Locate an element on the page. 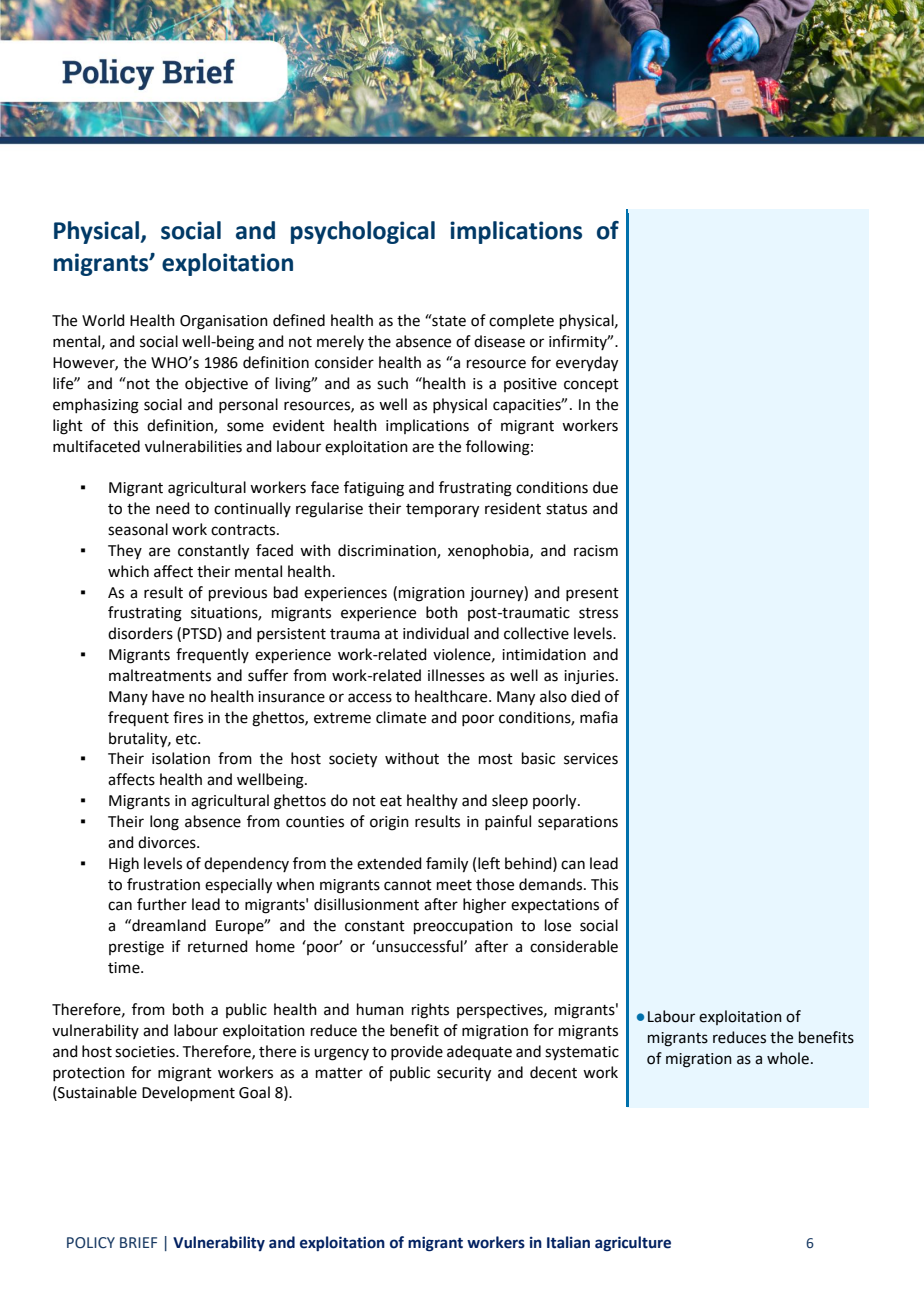 This image has width=924, height=1308. agriculture is located at coordinates (633, 1243).
